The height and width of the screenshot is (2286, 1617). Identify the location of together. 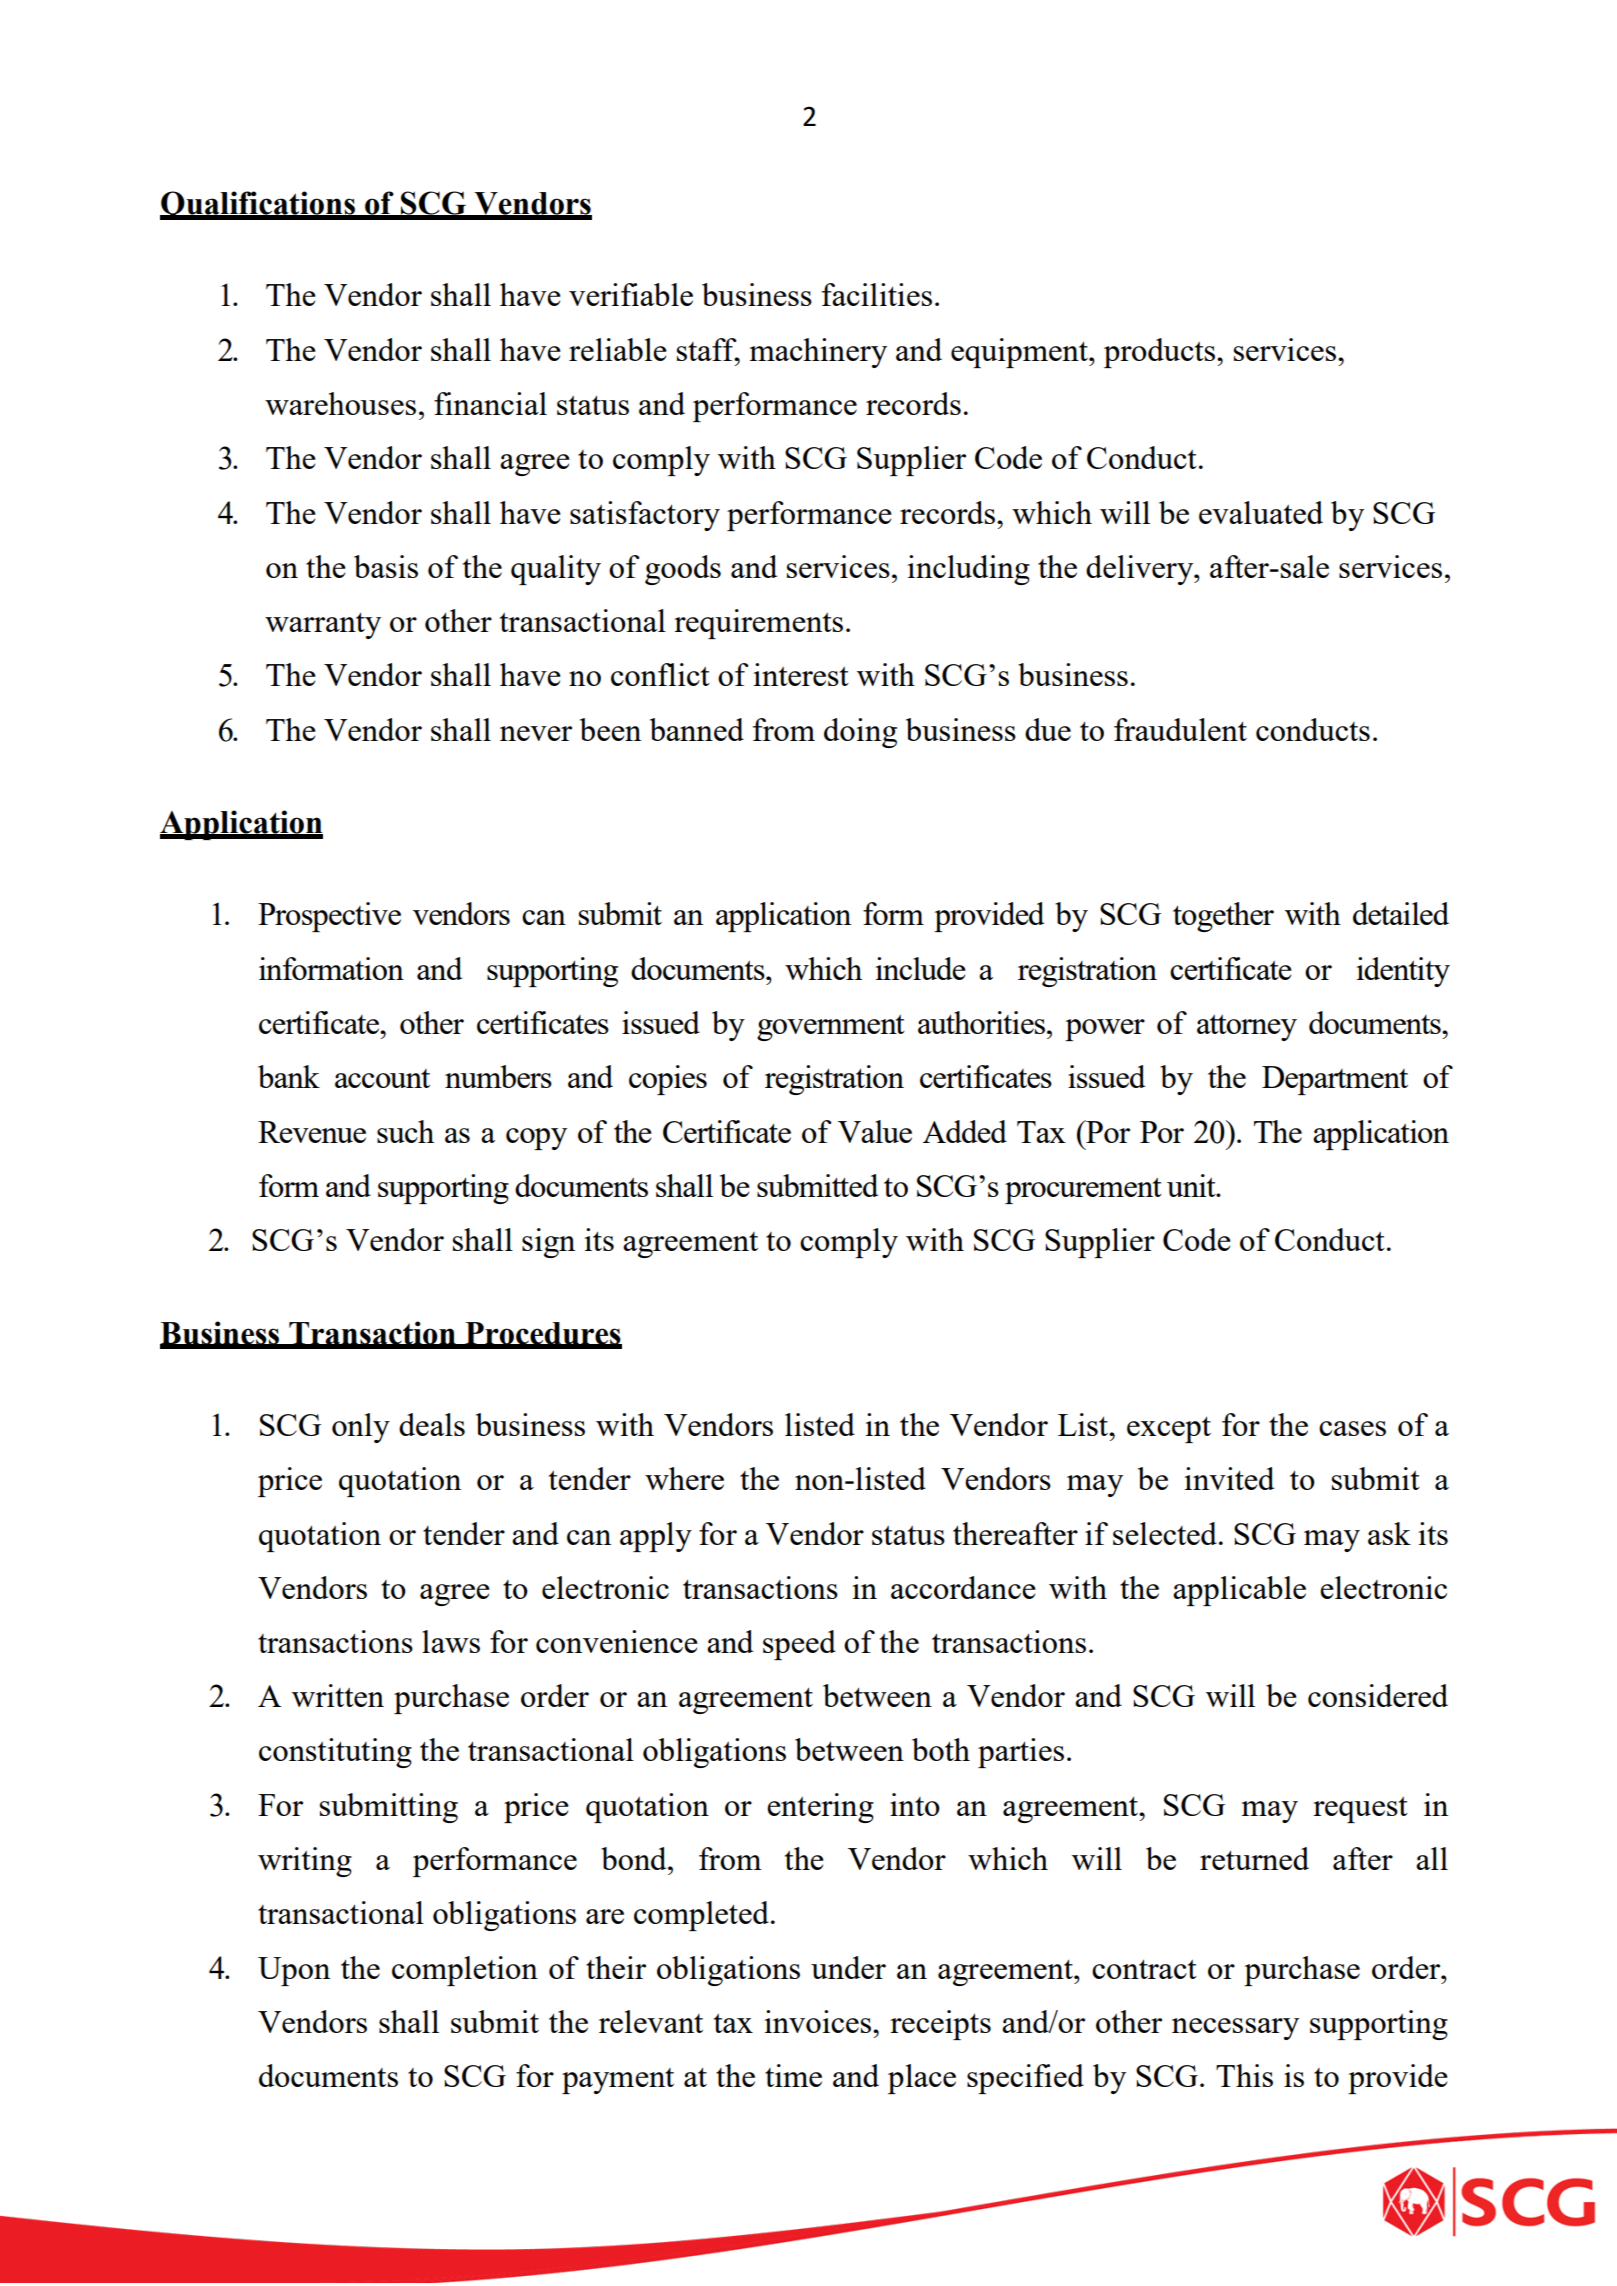
(1223, 917).
